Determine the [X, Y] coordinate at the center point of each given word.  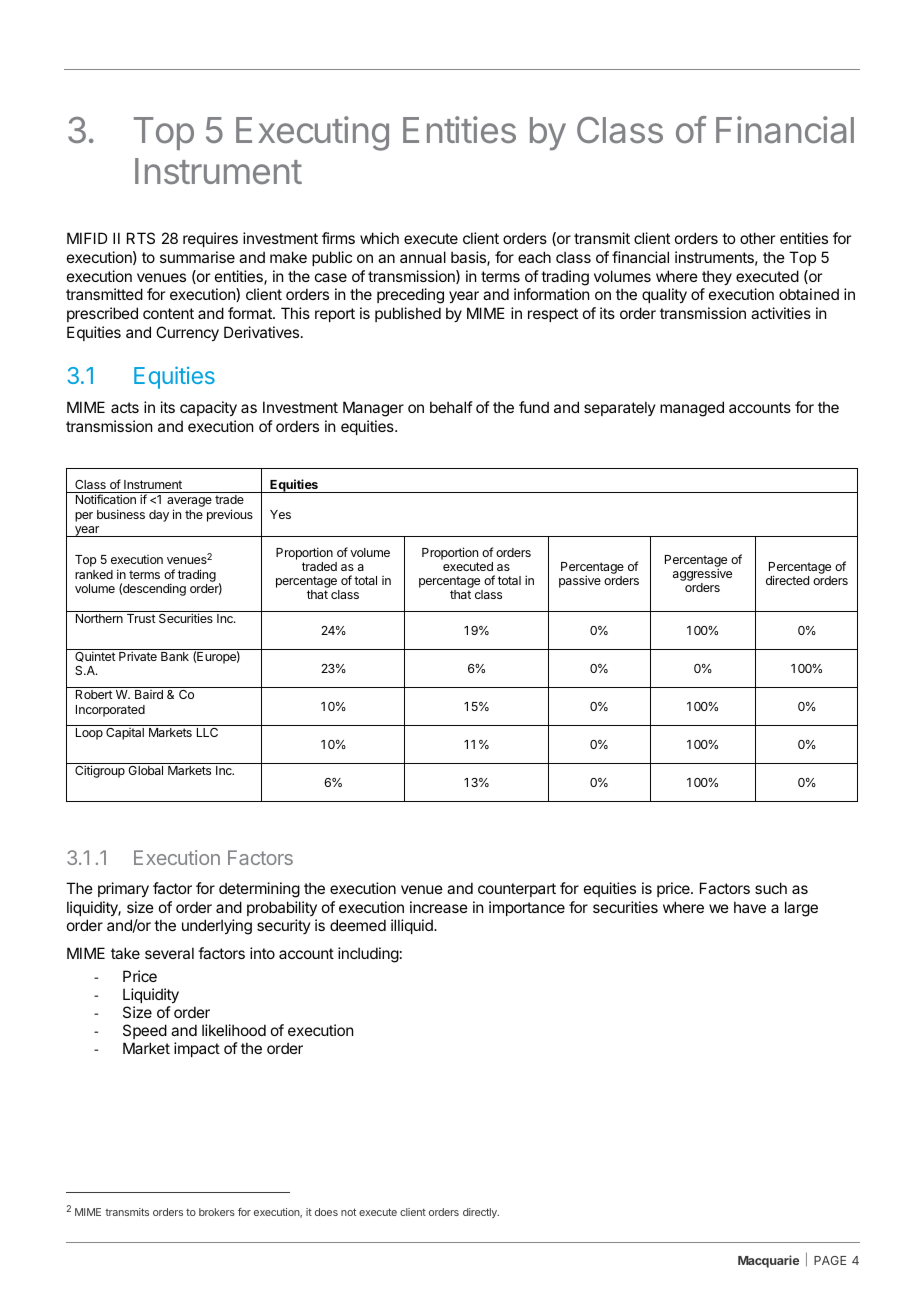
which [379, 238]
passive [580, 581]
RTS [141, 238]
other [757, 238]
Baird [149, 694]
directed [787, 580]
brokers [217, 1212]
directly [481, 1213]
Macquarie [768, 1261]
